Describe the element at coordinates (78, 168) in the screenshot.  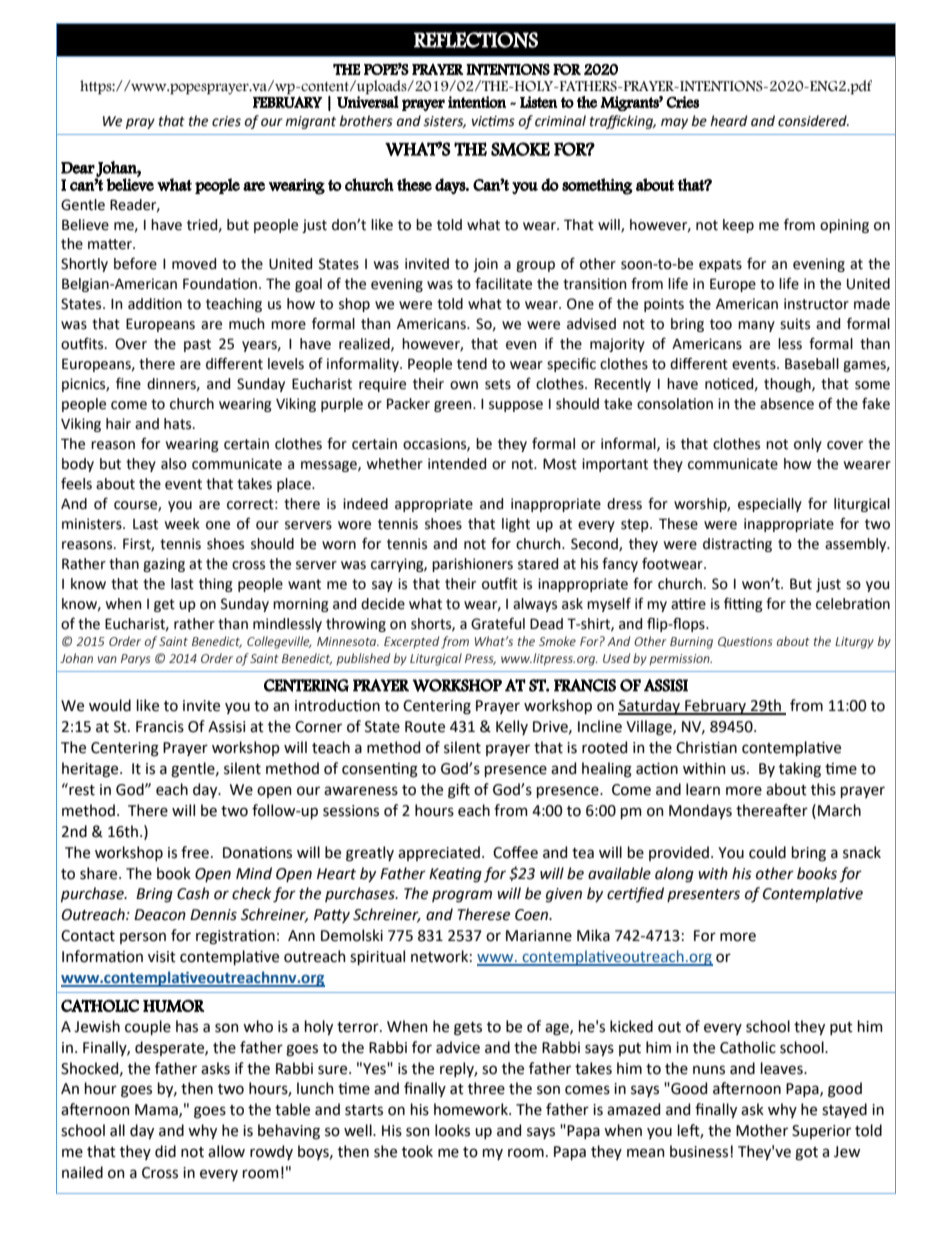
I see `Dear` at that location.
